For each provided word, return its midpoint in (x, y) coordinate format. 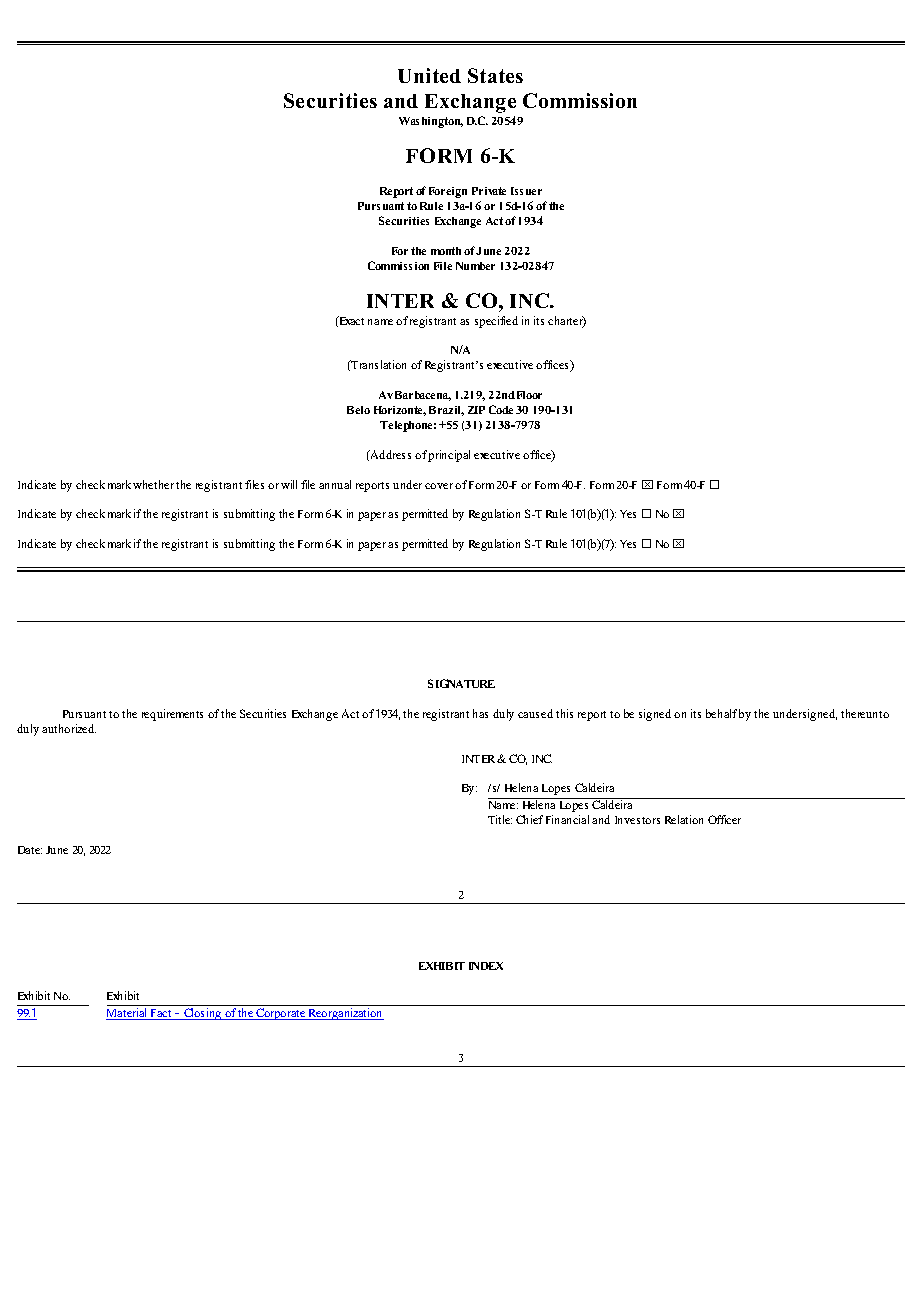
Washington (431, 122)
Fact (161, 1014)
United (429, 75)
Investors (637, 820)
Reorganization (345, 1014)
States (495, 75)
